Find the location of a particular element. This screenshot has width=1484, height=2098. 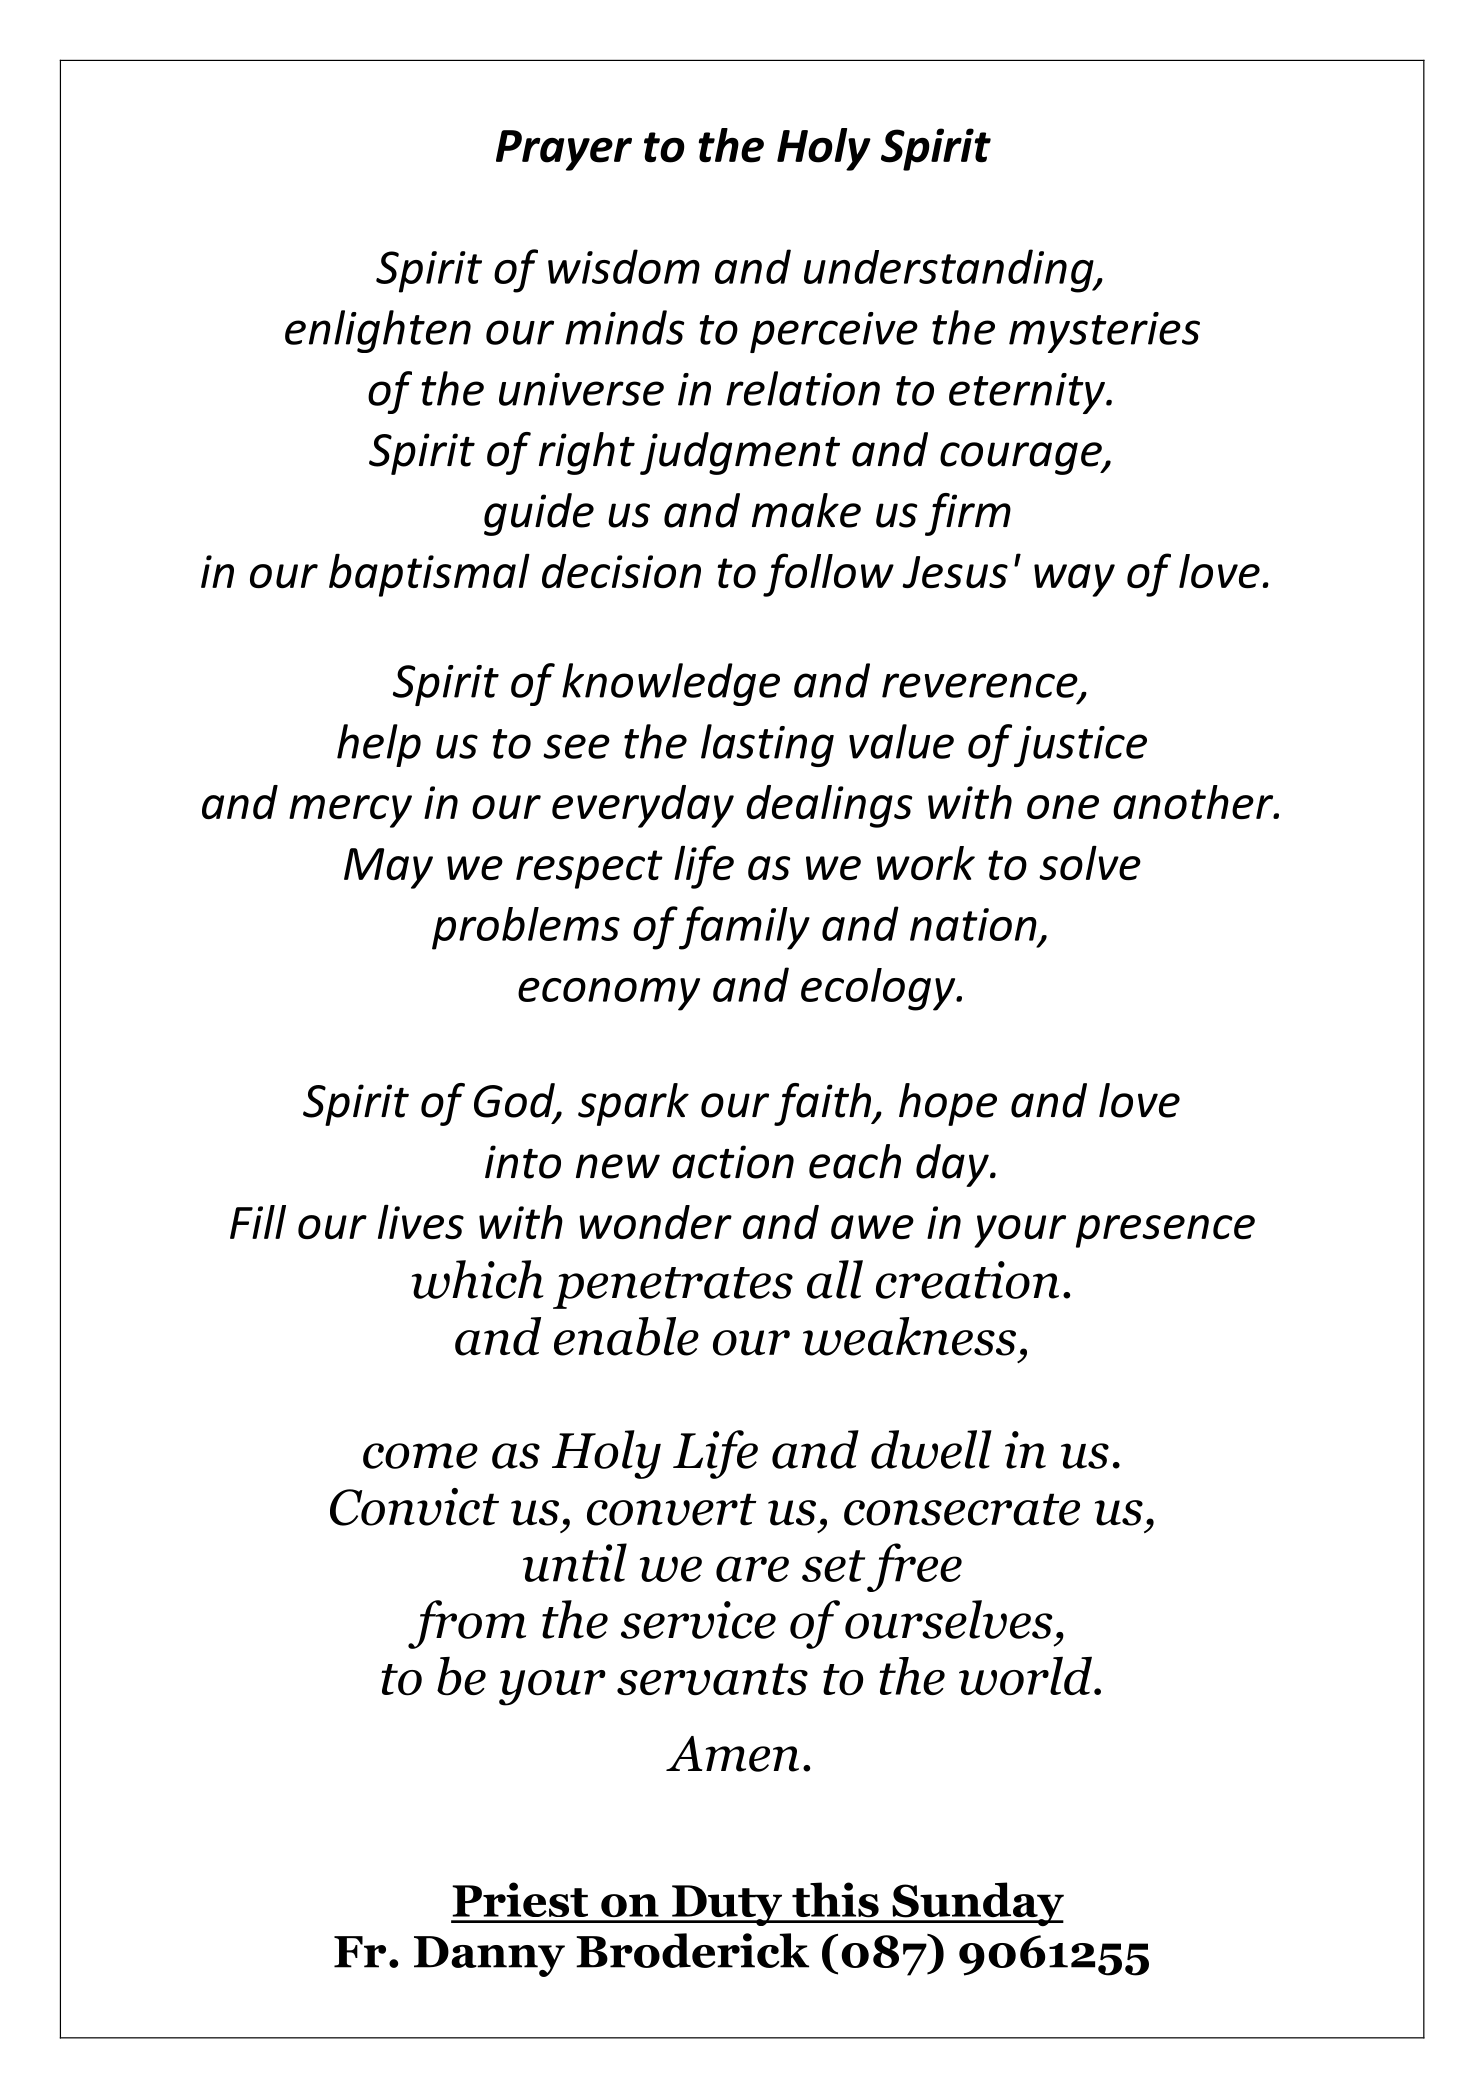

lives is located at coordinates (421, 1222).
